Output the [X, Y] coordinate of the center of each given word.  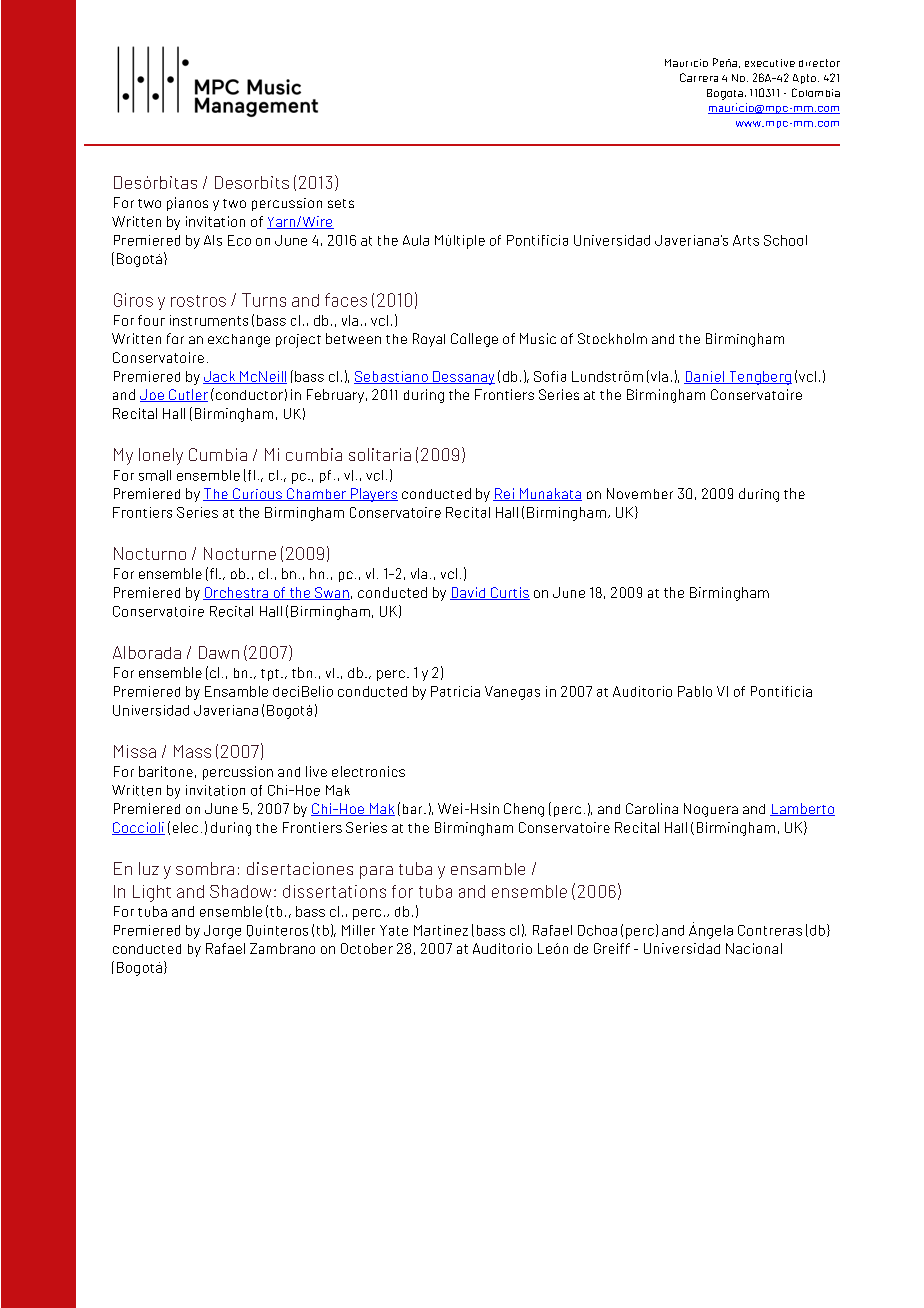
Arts [746, 240]
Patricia [455, 691]
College [474, 340]
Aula [416, 240]
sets [341, 203]
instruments [209, 320]
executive [770, 63]
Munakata [549, 494]
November [640, 493]
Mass [192, 751]
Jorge [222, 932]
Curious [257, 494]
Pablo [695, 691]
